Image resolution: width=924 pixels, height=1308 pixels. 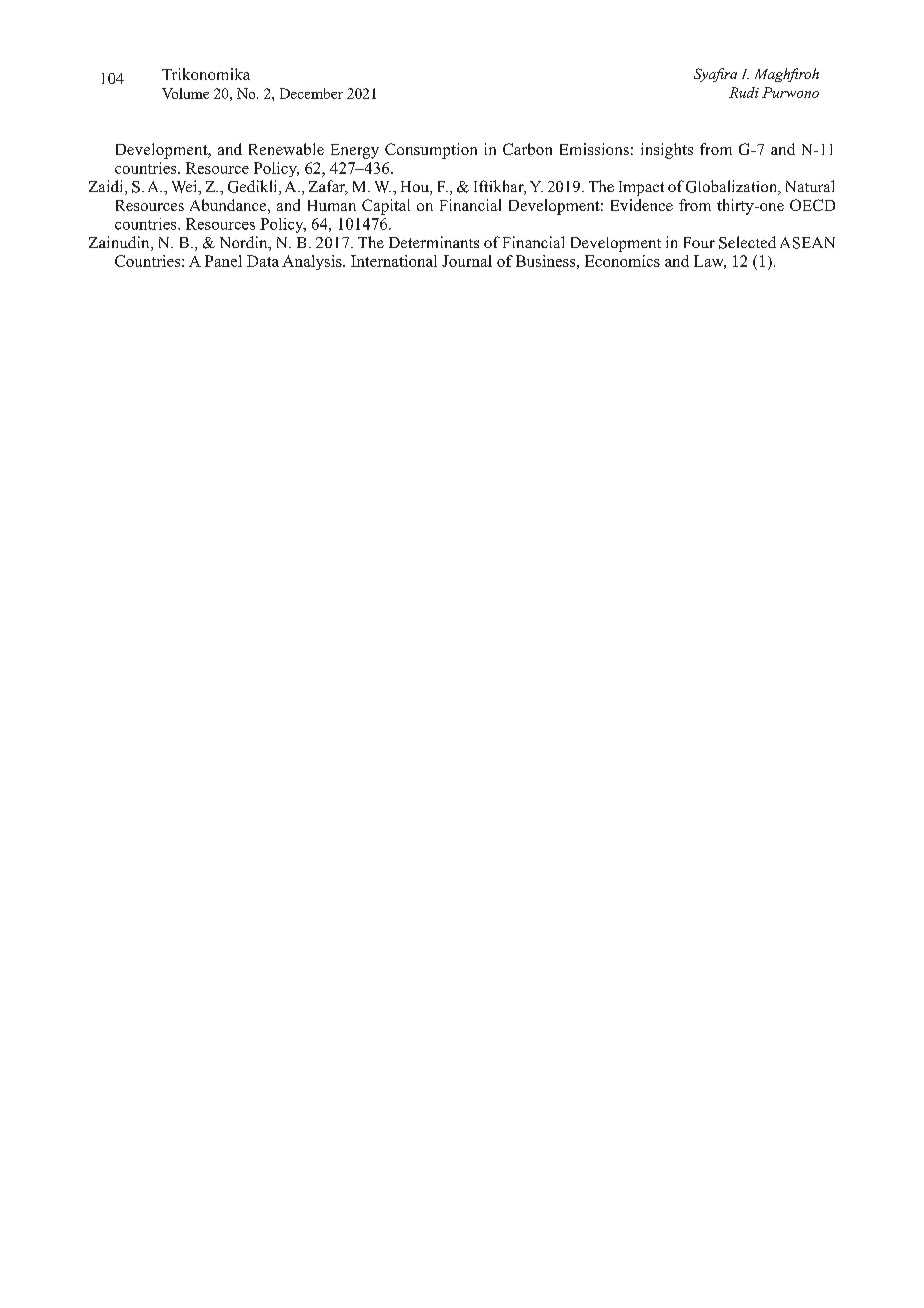 What do you see at coordinates (311, 93) in the screenshot?
I see `December` at bounding box center [311, 93].
